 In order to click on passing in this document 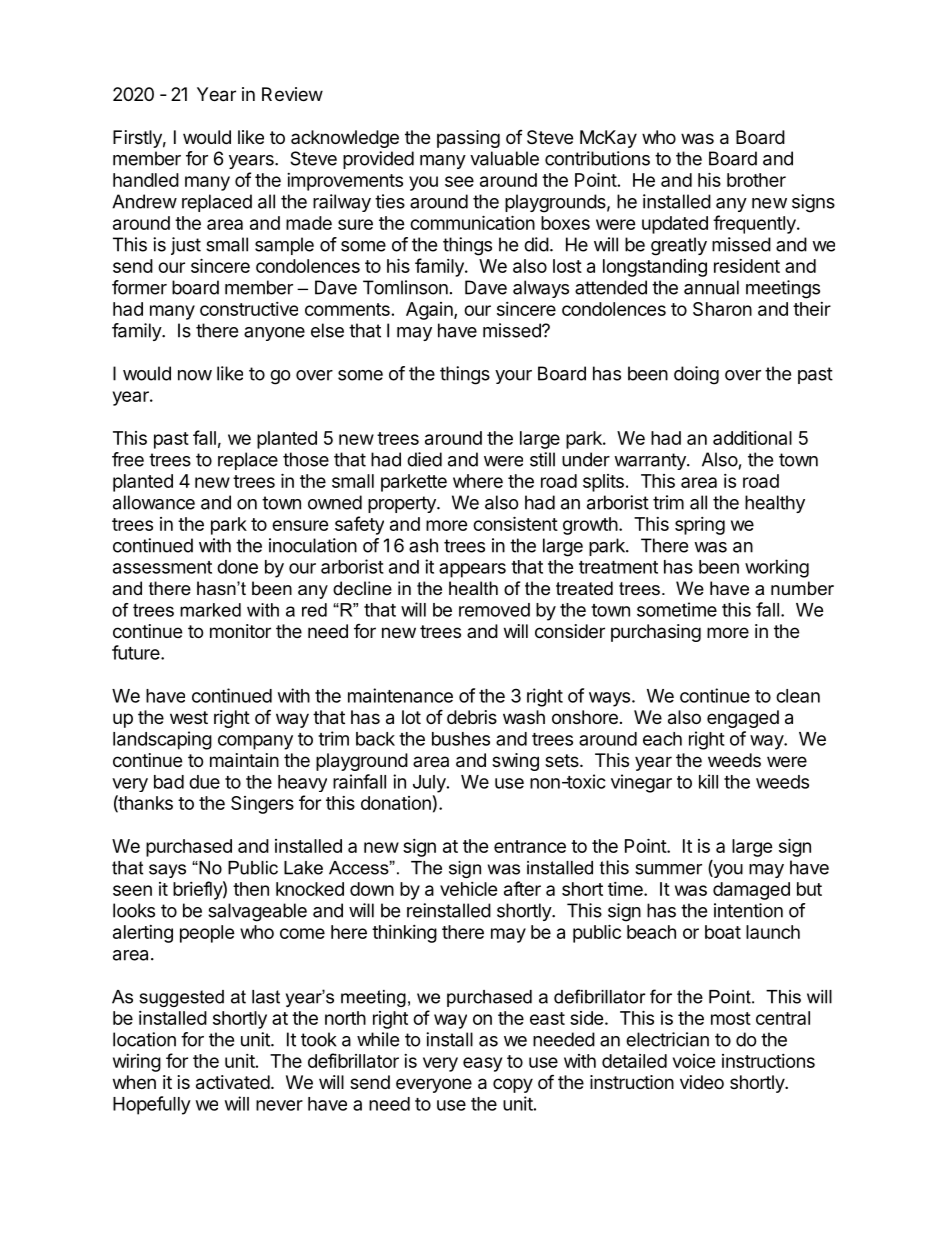, I will do `click(468, 139)`.
